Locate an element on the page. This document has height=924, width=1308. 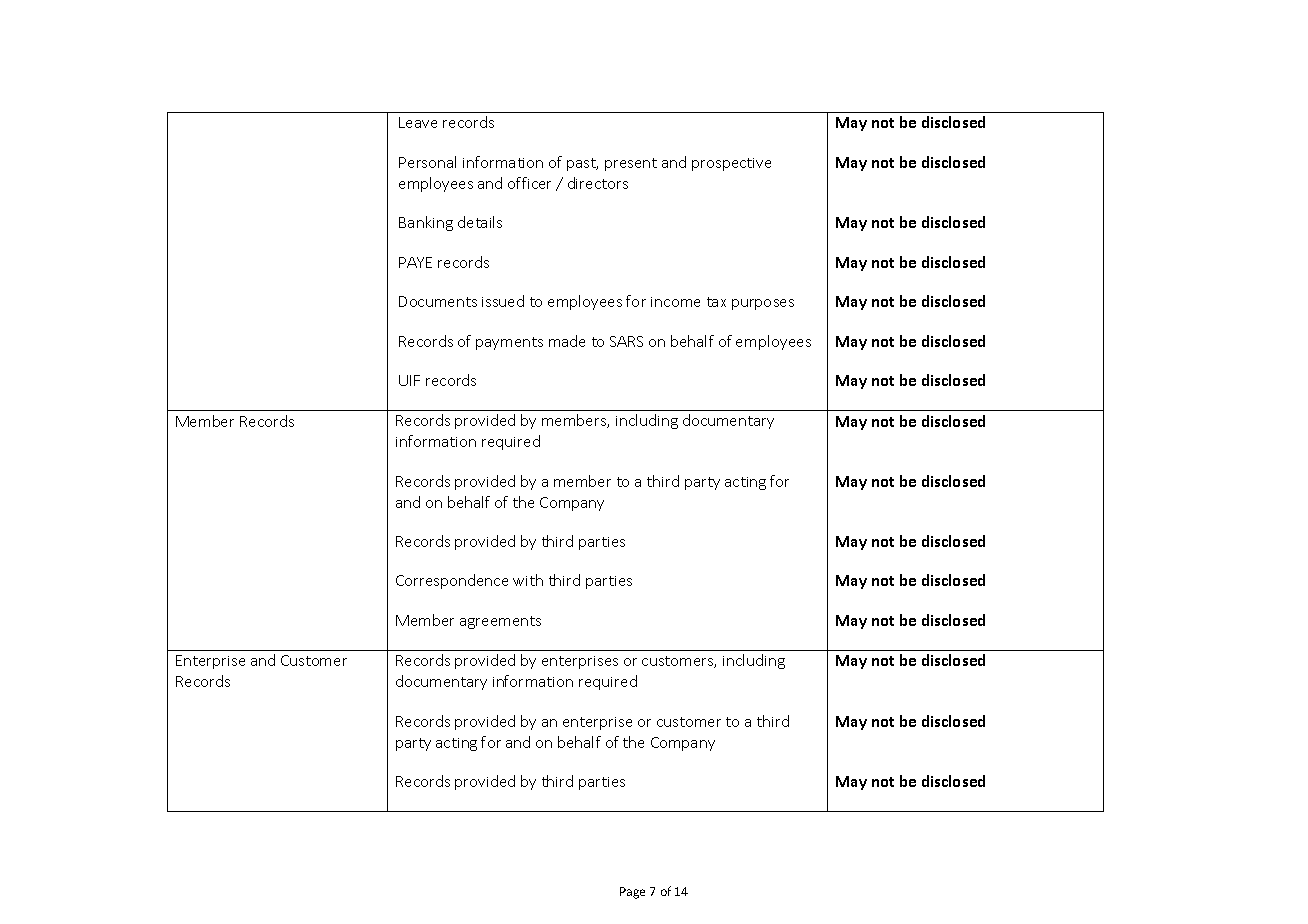
Correspondence is located at coordinates (452, 581).
